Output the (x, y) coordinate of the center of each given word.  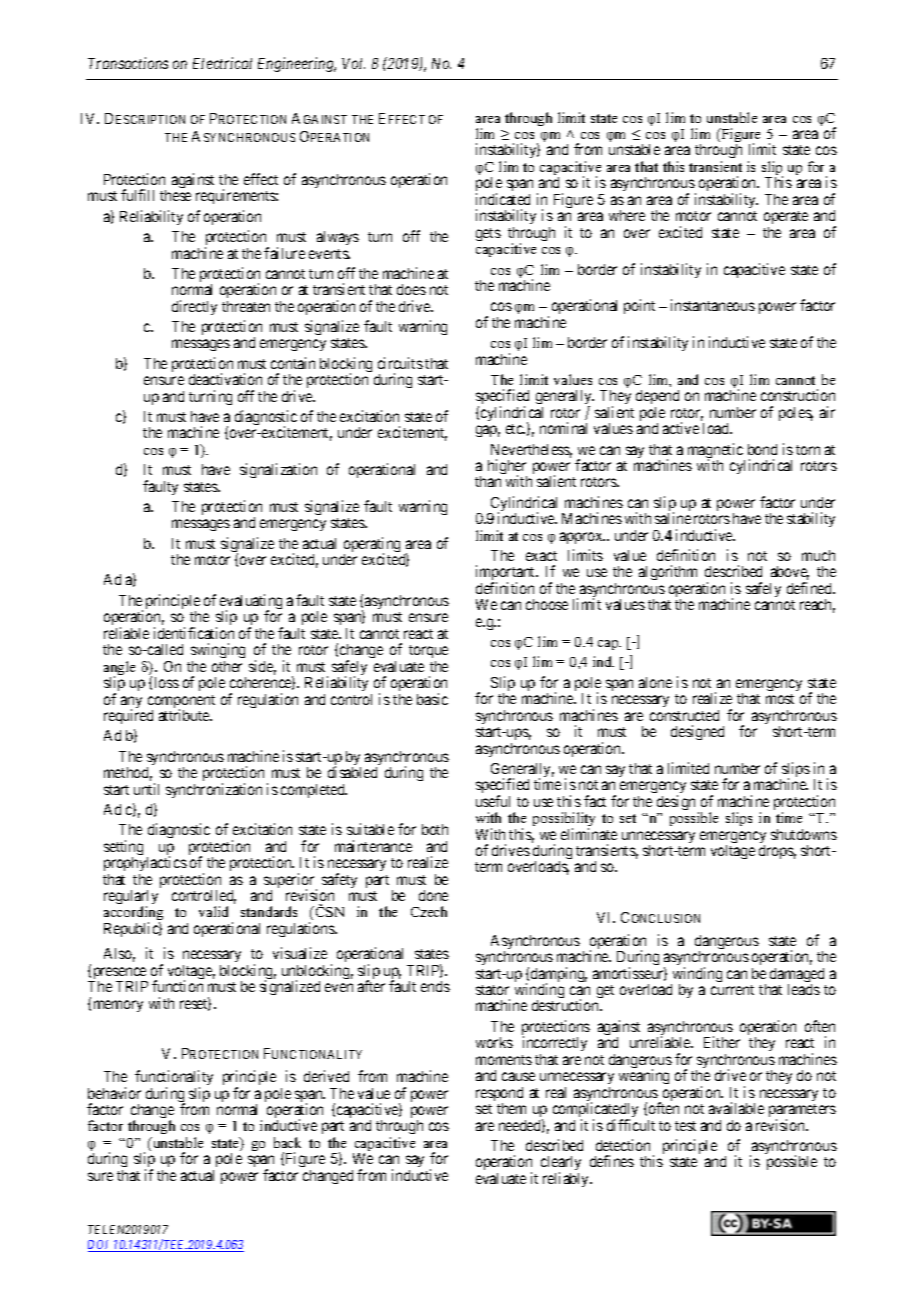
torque (428, 651)
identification (194, 633)
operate (786, 219)
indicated (503, 199)
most (780, 699)
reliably (567, 1179)
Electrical (222, 63)
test (685, 1126)
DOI (100, 1246)
